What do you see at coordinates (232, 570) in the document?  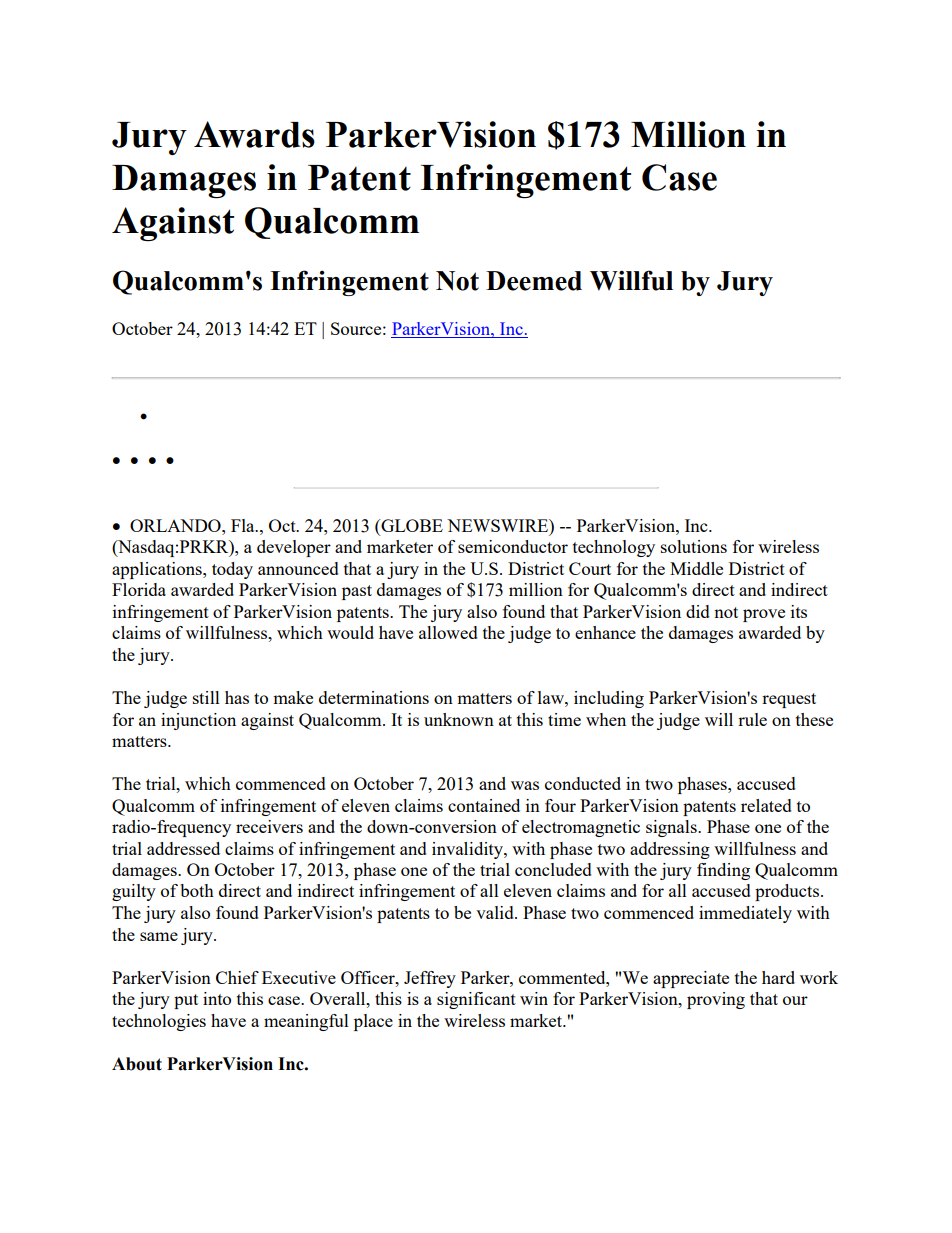 I see `today` at bounding box center [232, 570].
